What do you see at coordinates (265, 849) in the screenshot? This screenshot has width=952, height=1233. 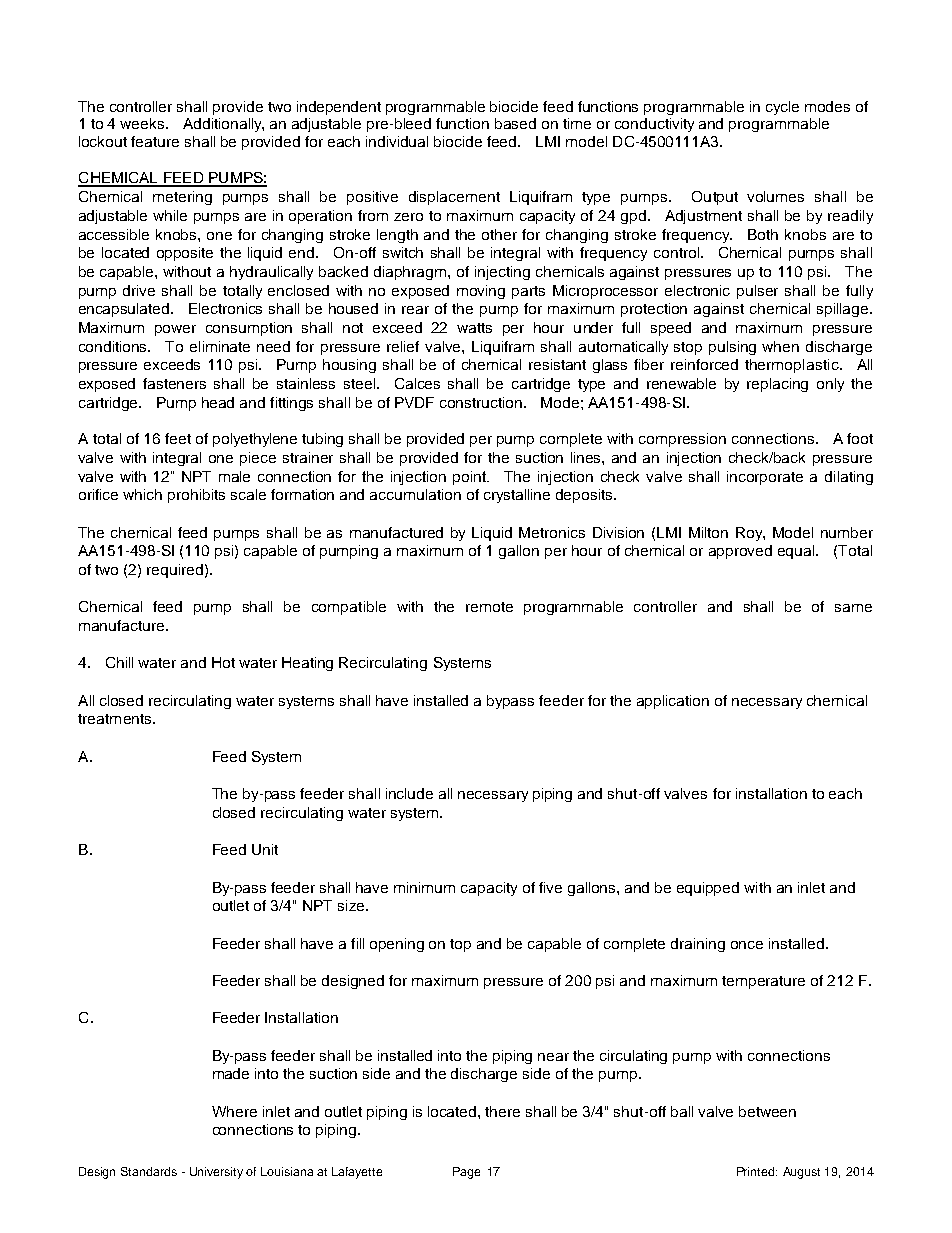 I see `Unit` at bounding box center [265, 849].
